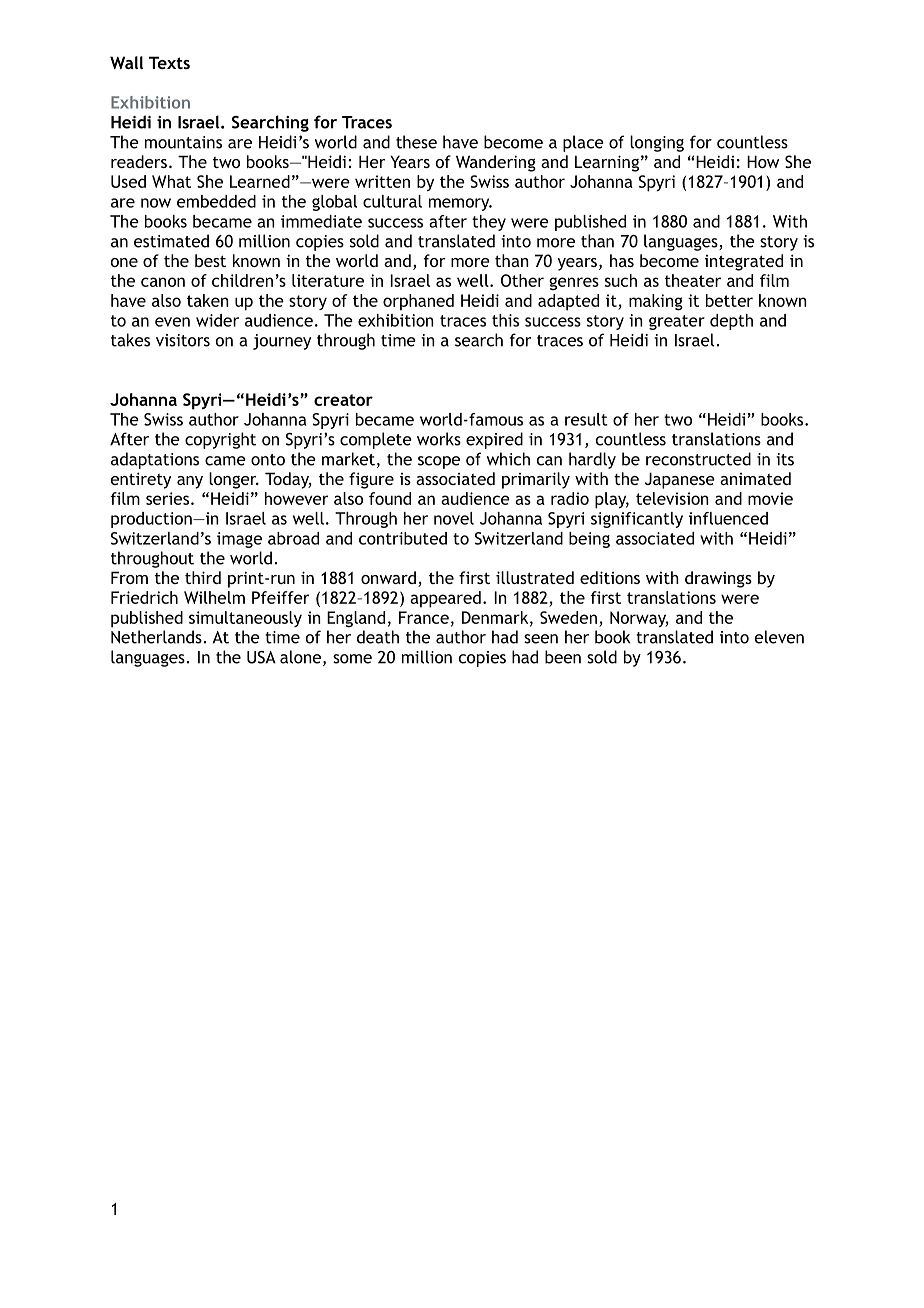 This document has width=924, height=1308. Describe the element at coordinates (416, 142) in the document. I see `these` at that location.
